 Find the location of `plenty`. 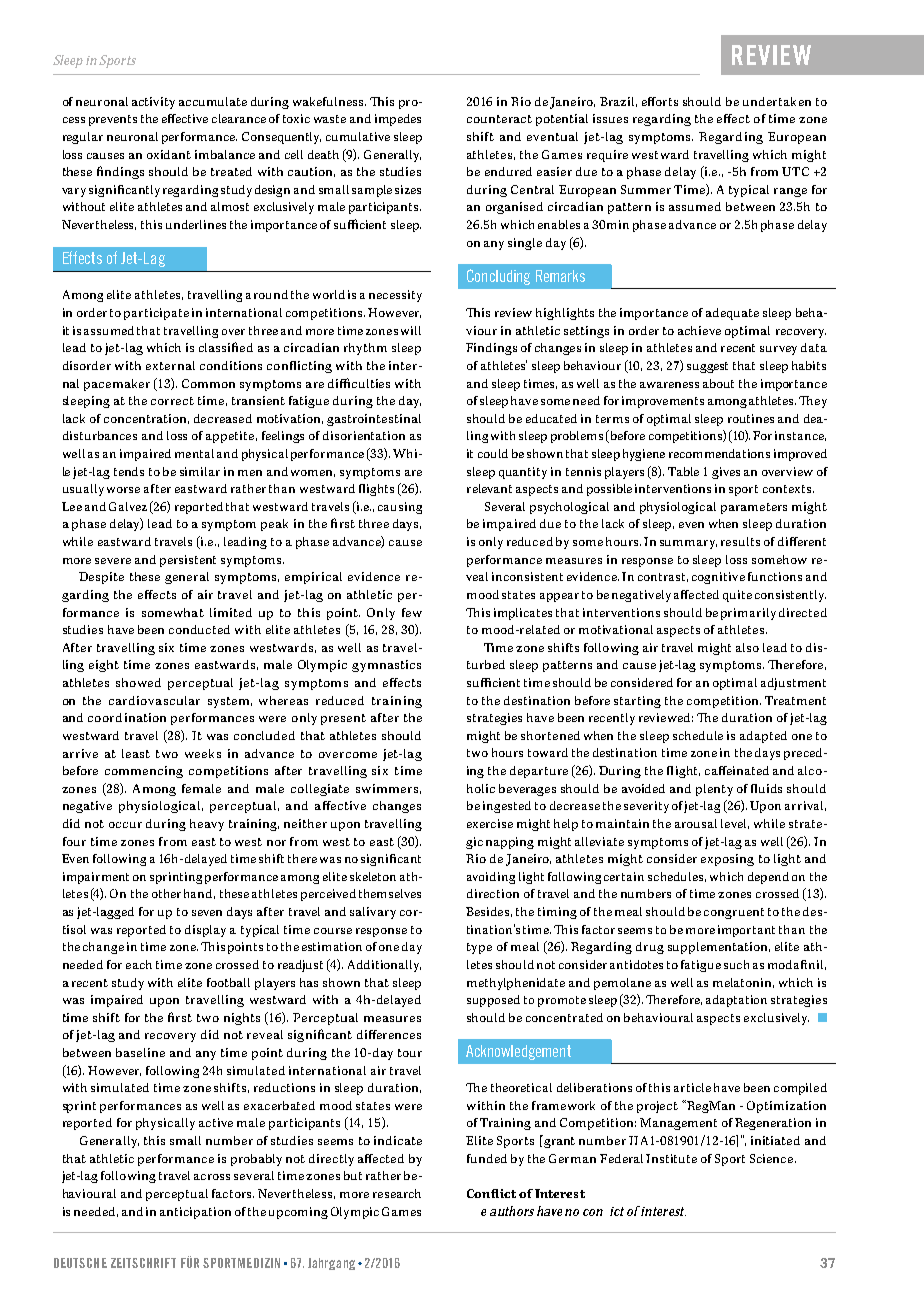

plenty is located at coordinates (714, 790).
